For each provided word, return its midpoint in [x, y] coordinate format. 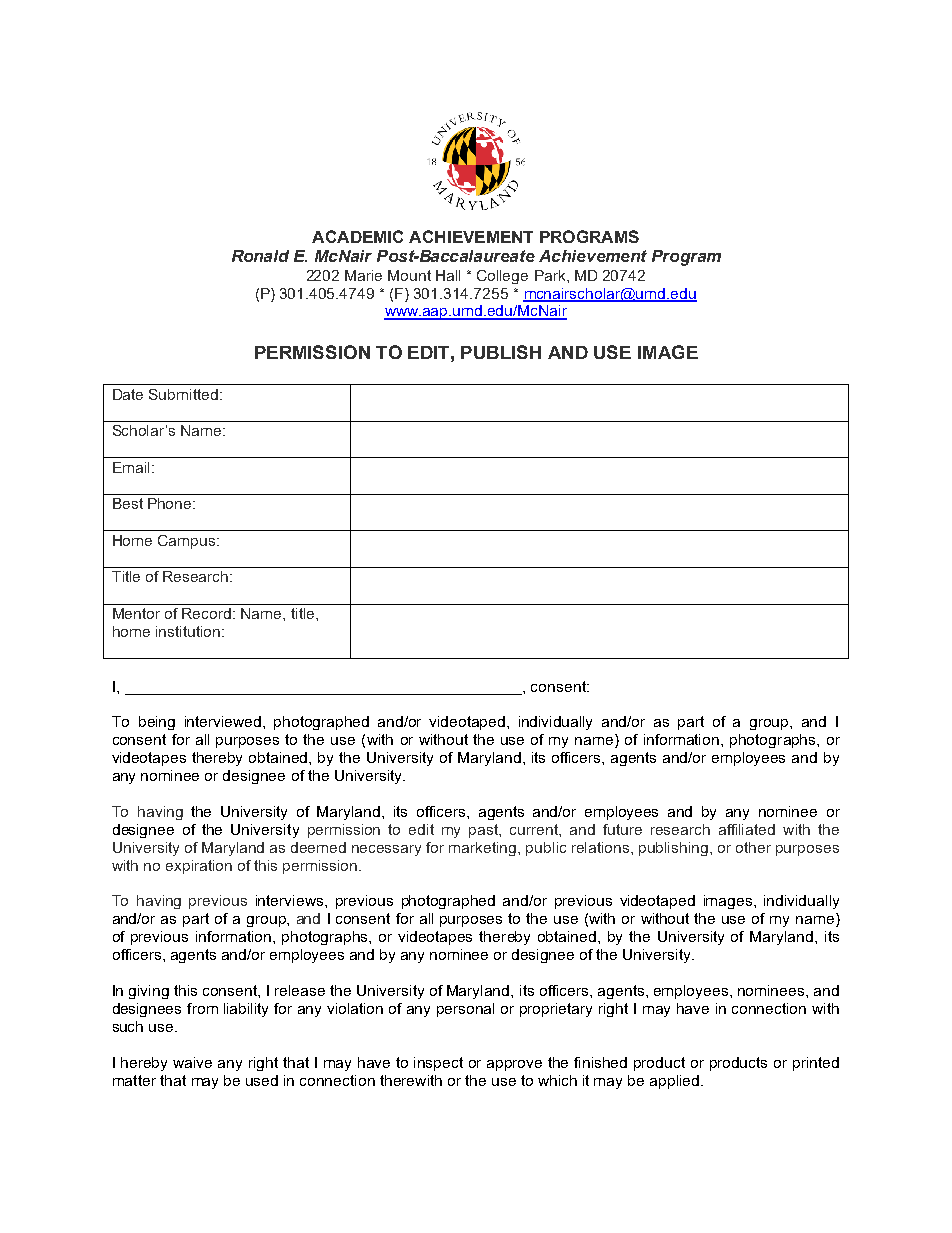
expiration [199, 867]
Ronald [260, 256]
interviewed [224, 721]
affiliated [747, 829]
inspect [438, 1064]
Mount [409, 275]
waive [192, 1062]
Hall [448, 275]
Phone [171, 503]
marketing [484, 849]
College [502, 277]
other [753, 847]
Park [551, 275]
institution [188, 631]
